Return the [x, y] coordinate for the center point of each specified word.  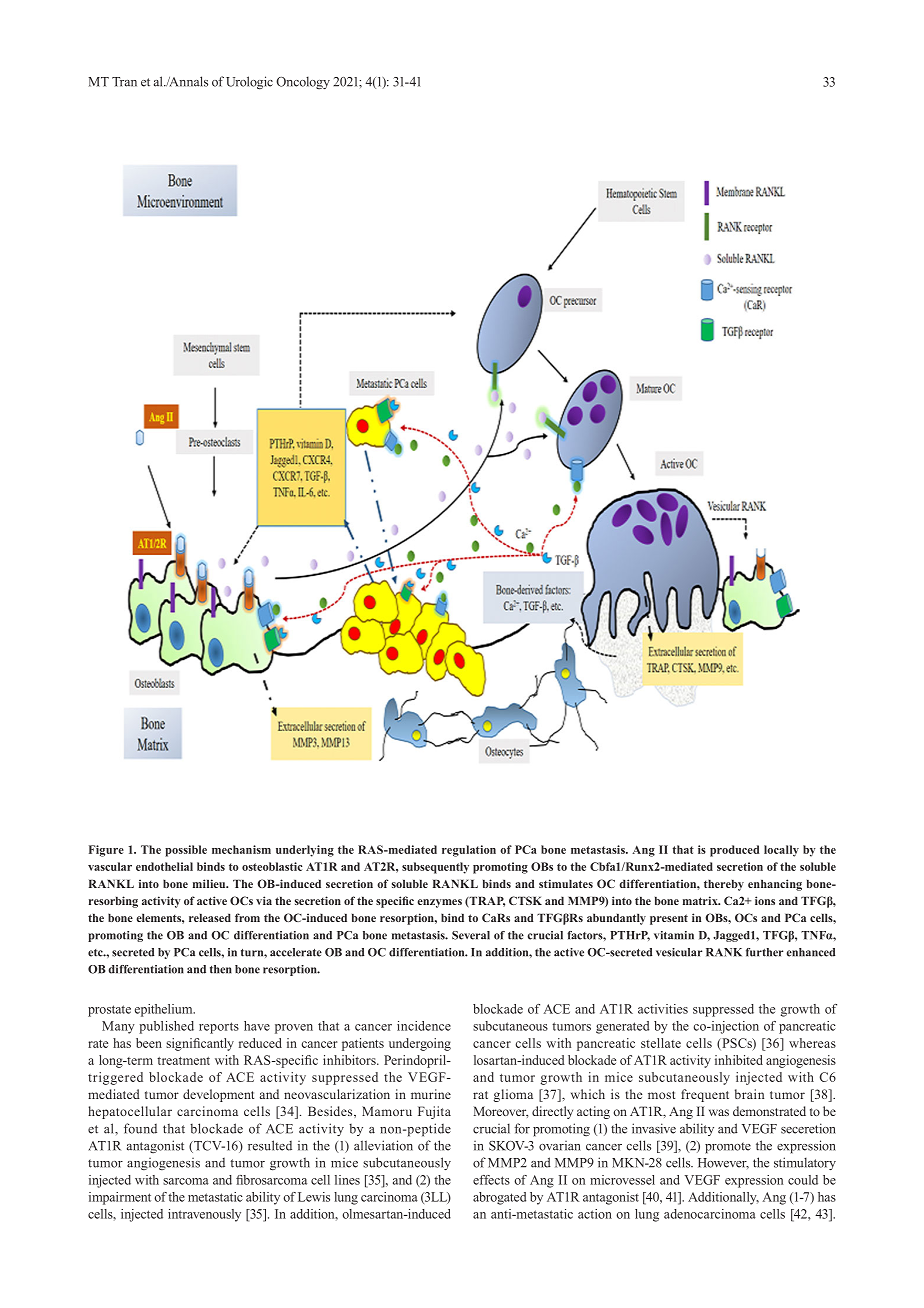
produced [735, 851]
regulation [469, 851]
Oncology [303, 82]
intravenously [204, 1215]
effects [491, 1180]
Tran [124, 82]
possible [186, 851]
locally [781, 851]
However [723, 1163]
